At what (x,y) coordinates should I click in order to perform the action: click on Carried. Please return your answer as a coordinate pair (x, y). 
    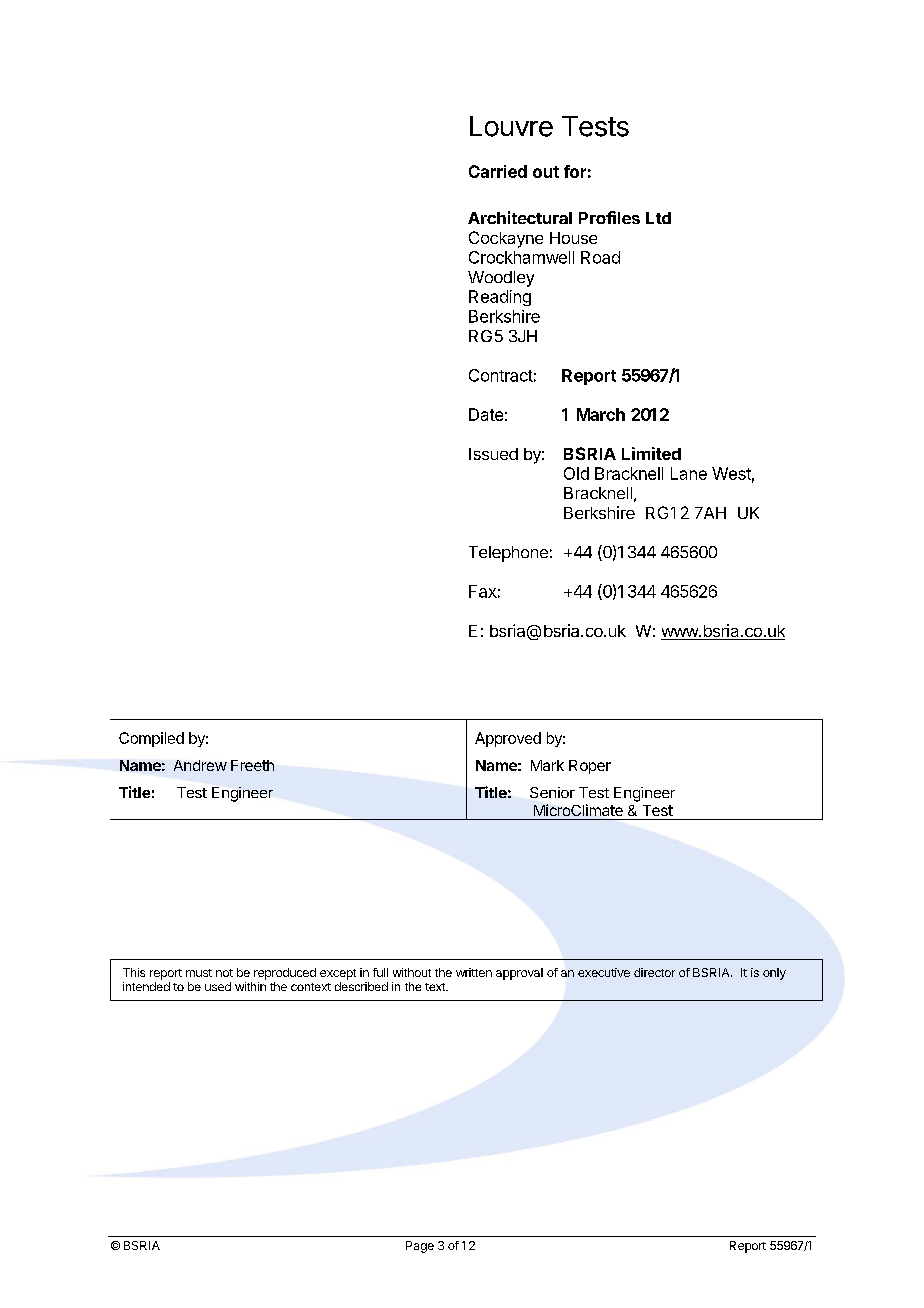
    Looking at the image, I should click on (498, 171).
